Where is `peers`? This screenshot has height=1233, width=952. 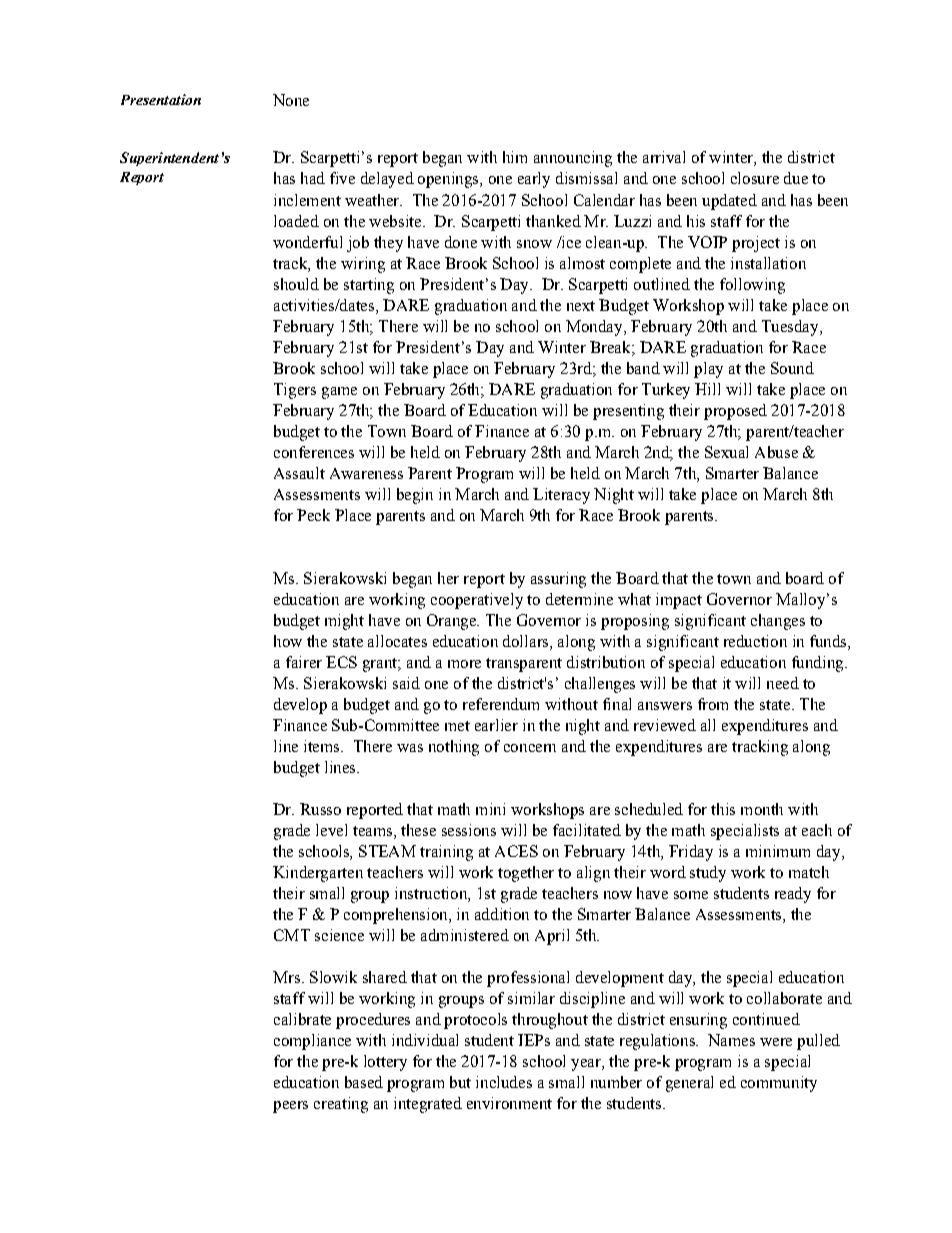 peers is located at coordinates (290, 1107).
